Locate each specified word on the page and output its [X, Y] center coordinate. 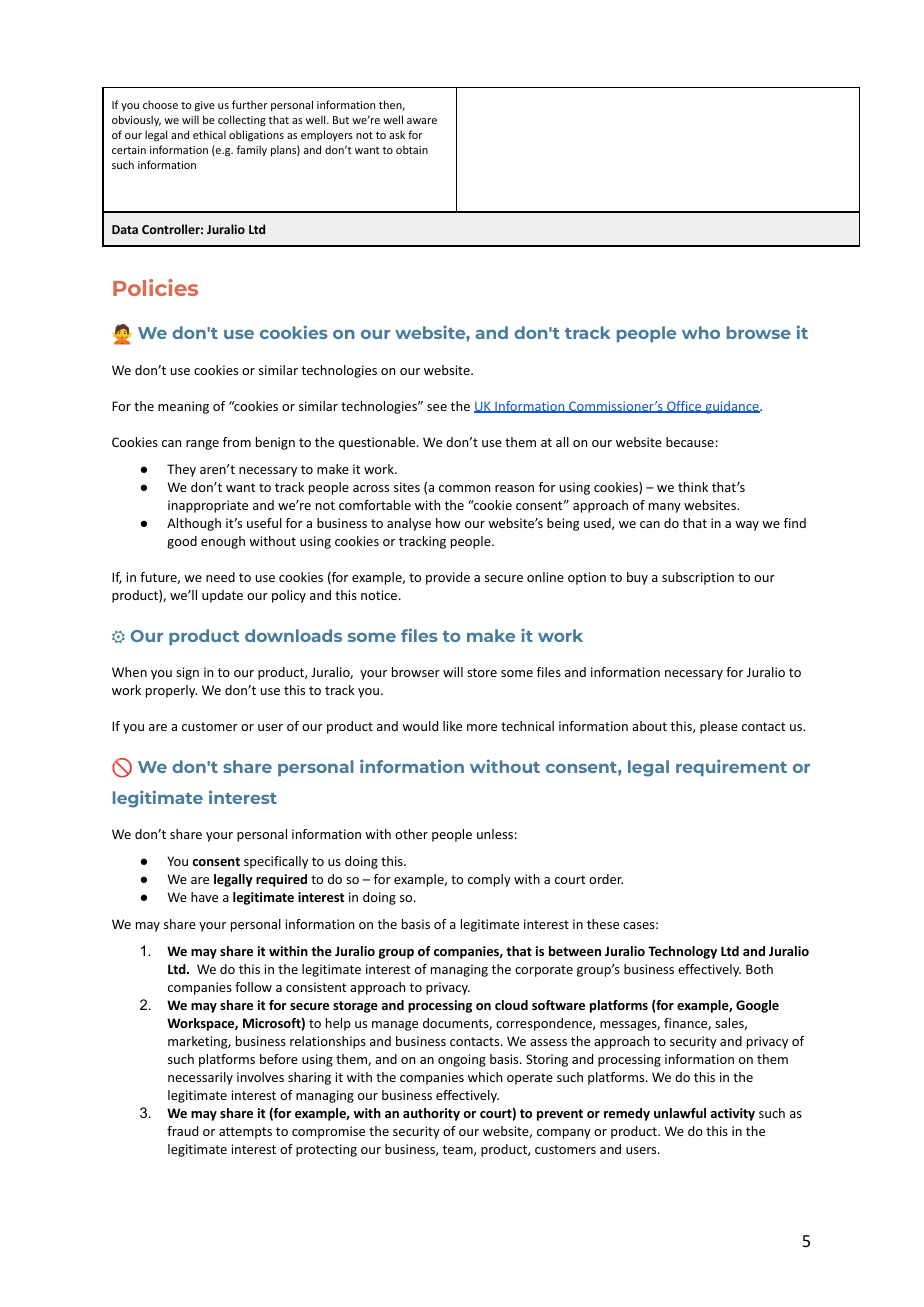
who [701, 332]
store [482, 672]
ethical [209, 134]
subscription [698, 578]
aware [422, 121]
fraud [182, 1131]
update [222, 596]
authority [431, 1114]
